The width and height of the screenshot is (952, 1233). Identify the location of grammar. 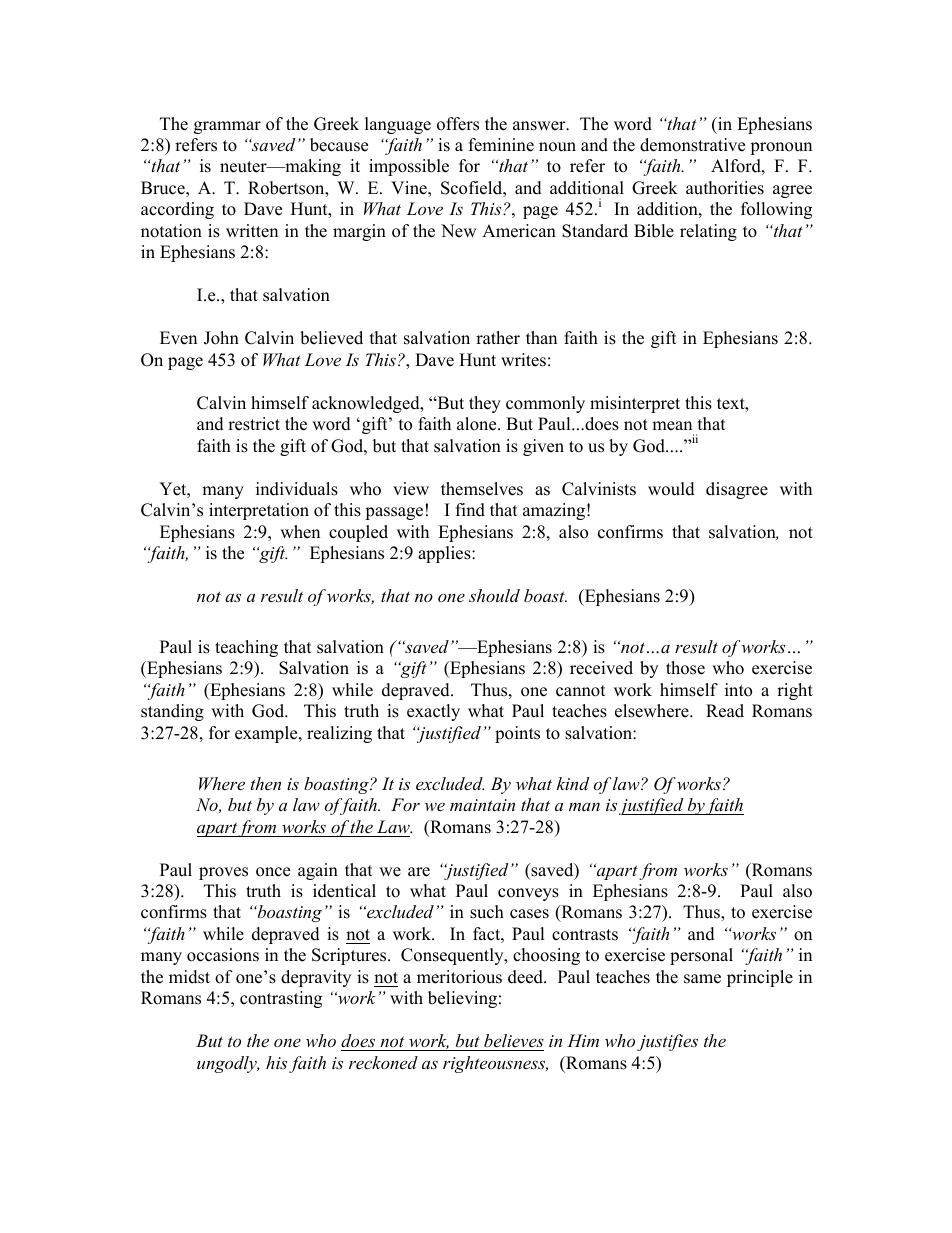
(227, 127).
